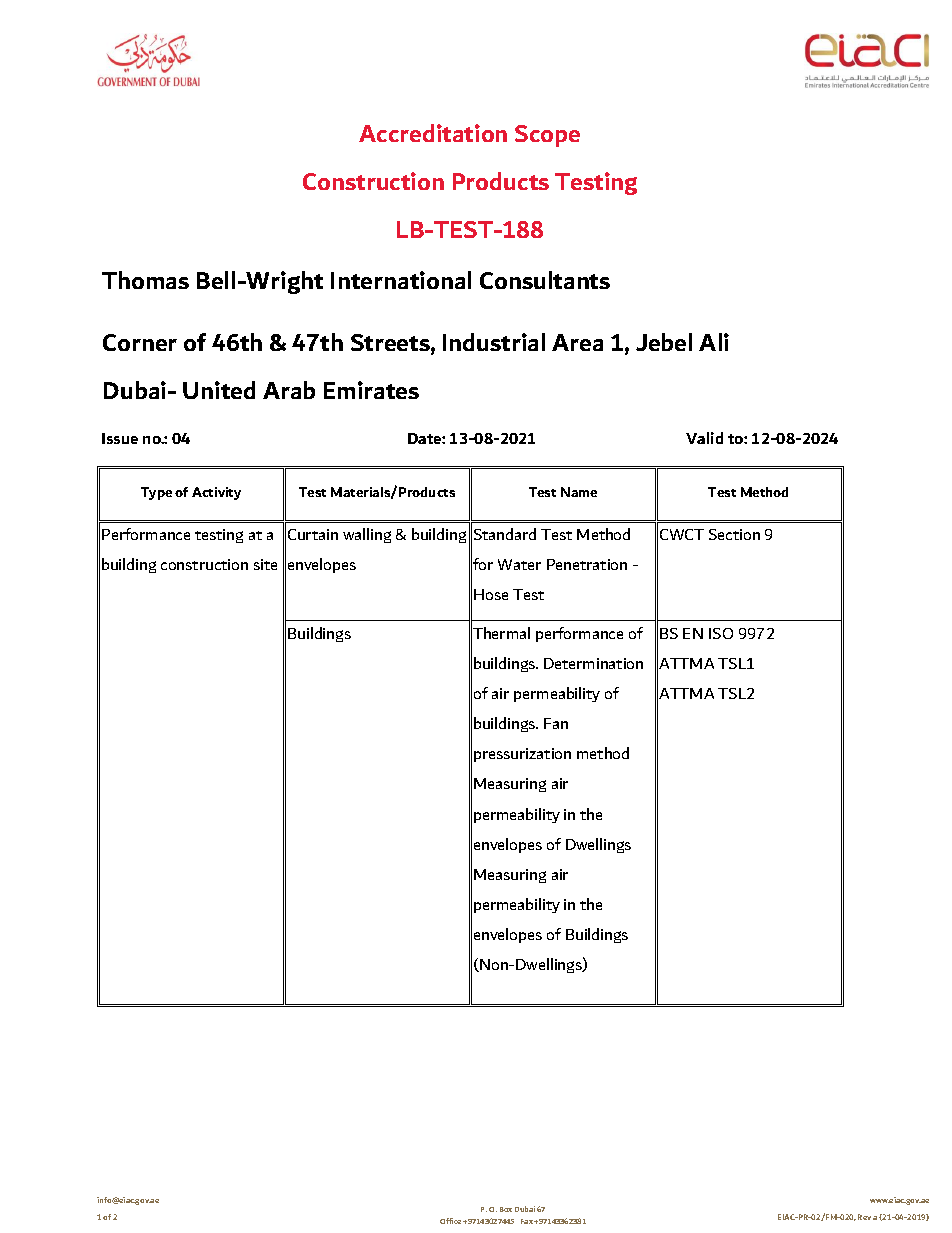  What do you see at coordinates (721, 633) in the image?
I see `ISO` at bounding box center [721, 633].
